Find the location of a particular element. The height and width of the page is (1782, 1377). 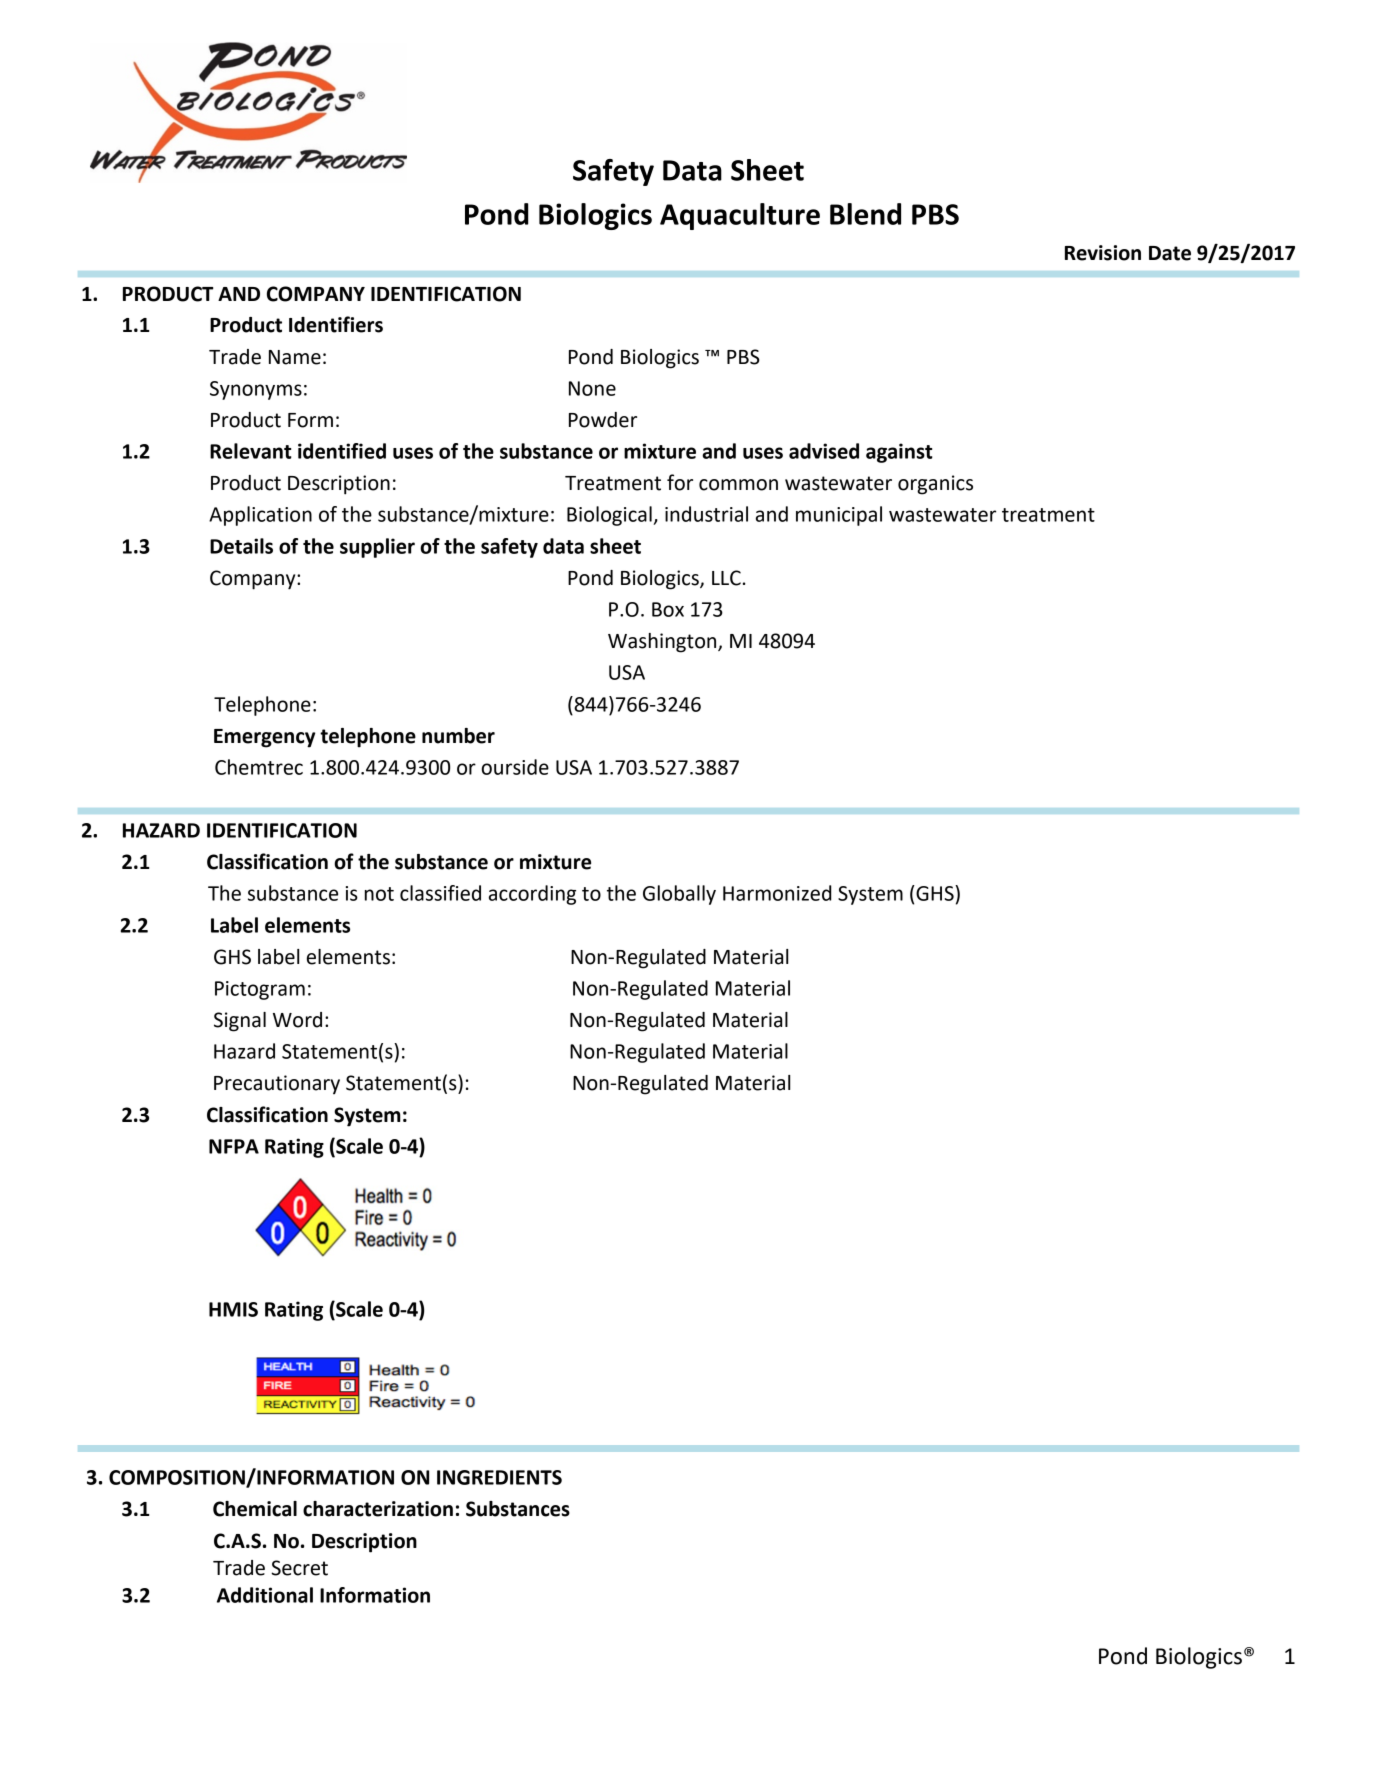

Globally is located at coordinates (679, 895).
